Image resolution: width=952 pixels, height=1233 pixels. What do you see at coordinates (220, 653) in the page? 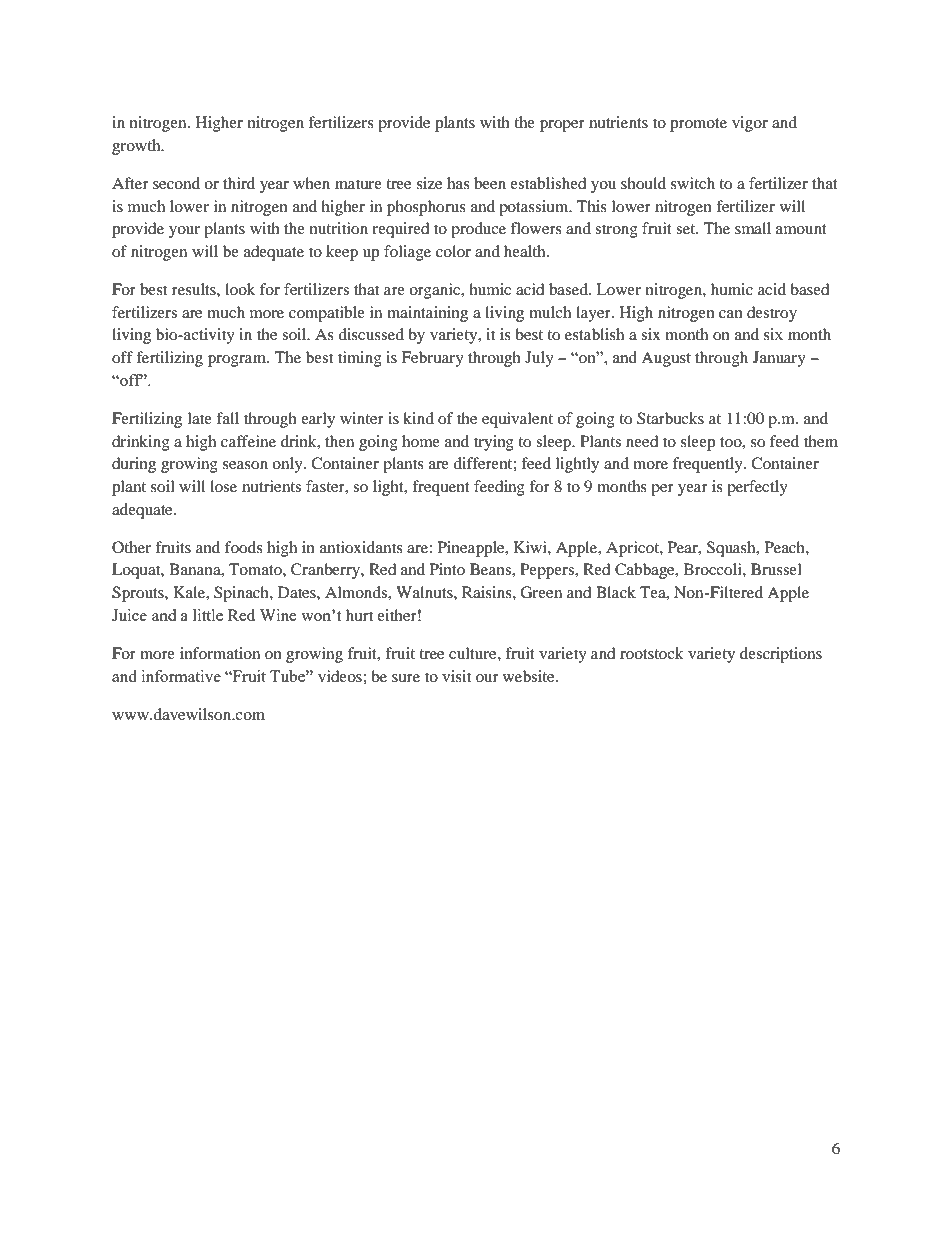
I see `information` at bounding box center [220, 653].
